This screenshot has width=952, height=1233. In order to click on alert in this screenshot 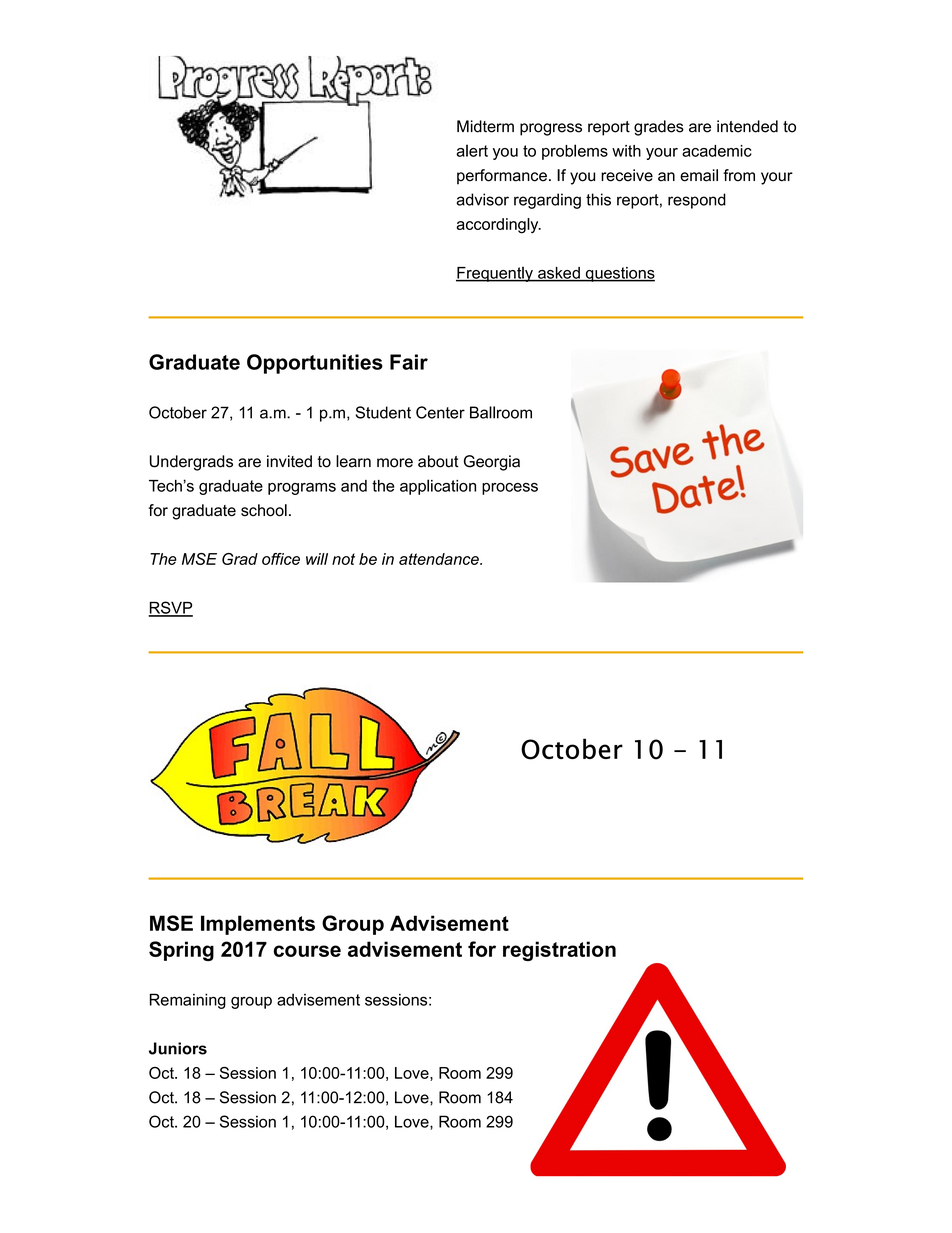, I will do `click(472, 150)`.
